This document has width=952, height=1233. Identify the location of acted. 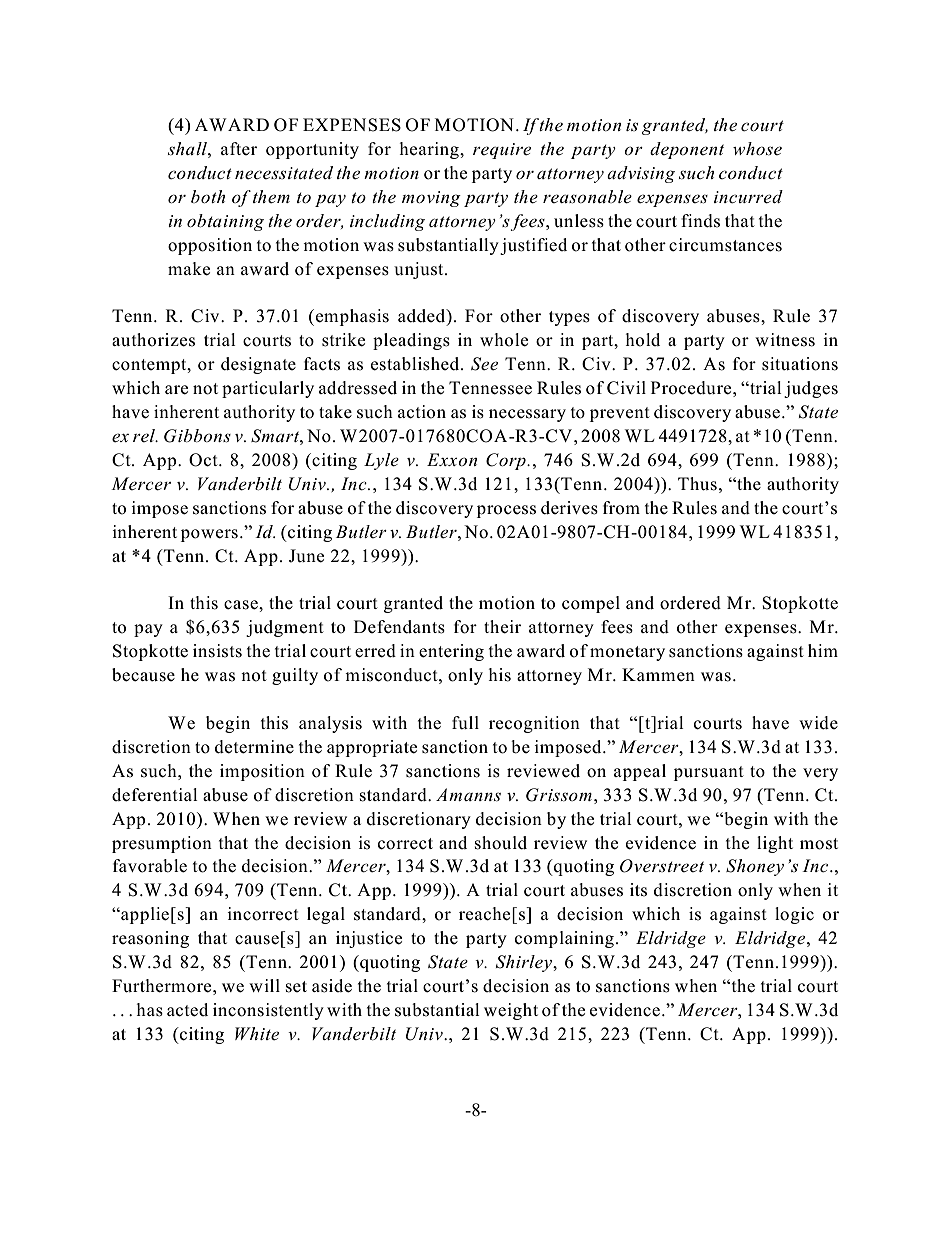
(187, 1010).
